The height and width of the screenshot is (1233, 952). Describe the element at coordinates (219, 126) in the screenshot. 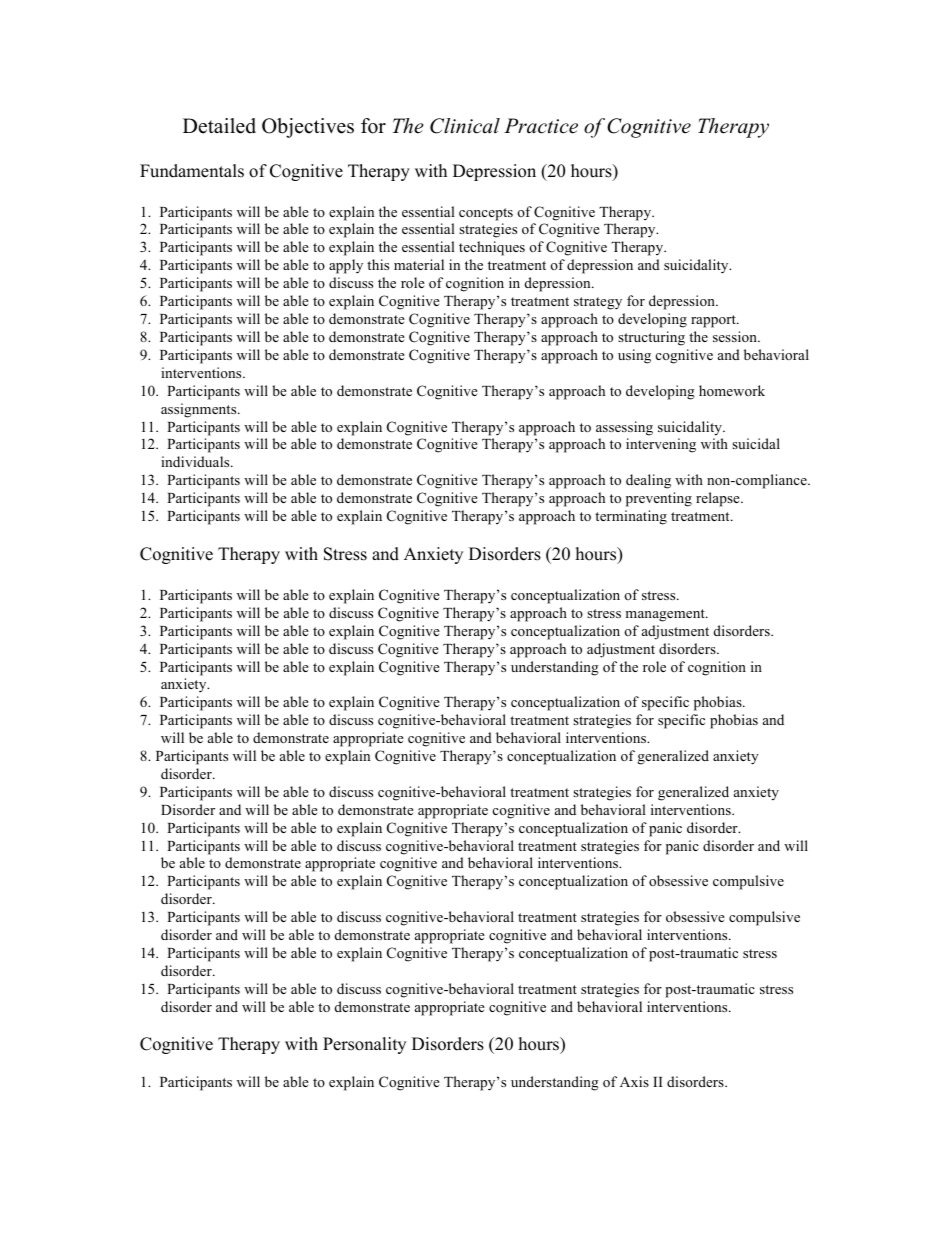

I see `Detailed` at that location.
